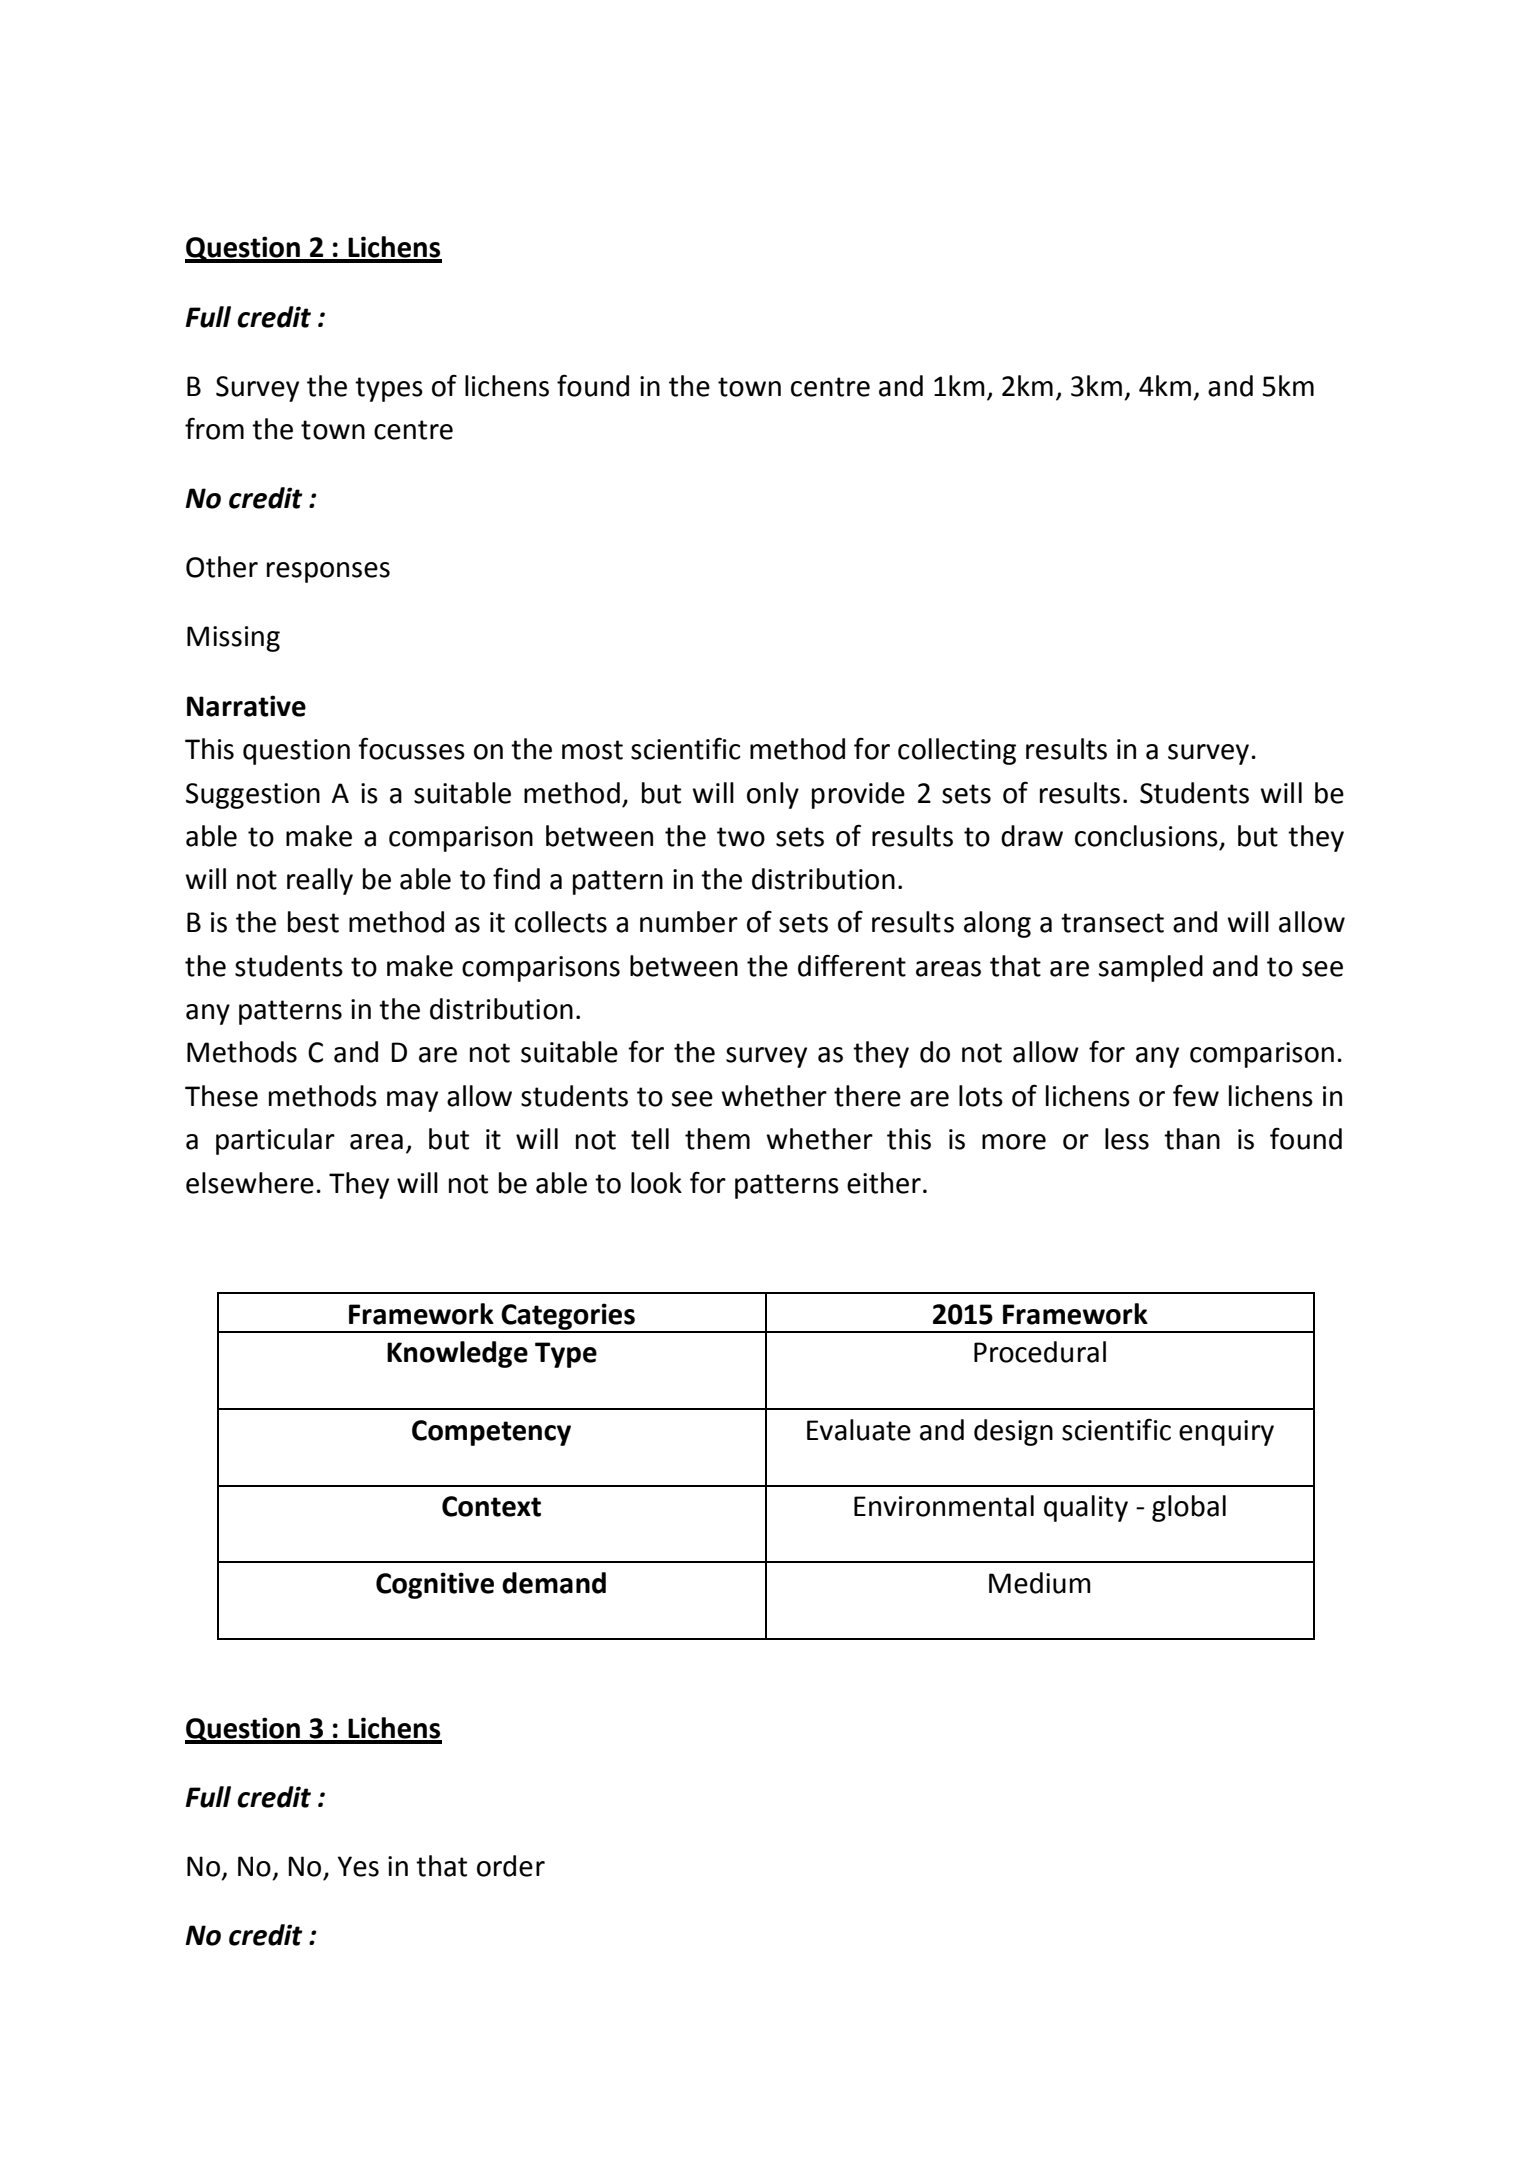 This screenshot has height=2165, width=1531. Describe the element at coordinates (491, 1506) in the screenshot. I see `Context` at that location.
